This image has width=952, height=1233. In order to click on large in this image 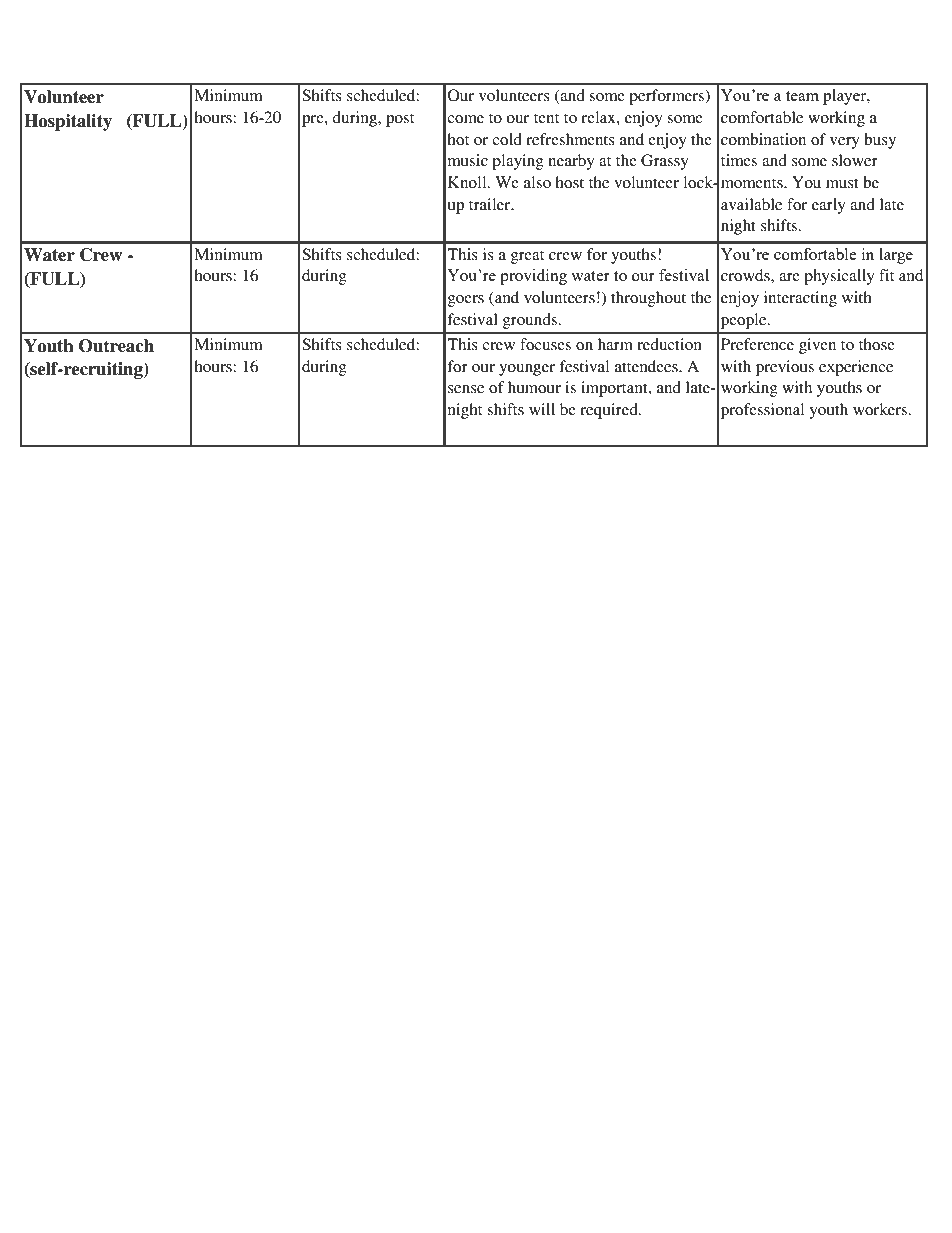, I will do `click(896, 256)`.
